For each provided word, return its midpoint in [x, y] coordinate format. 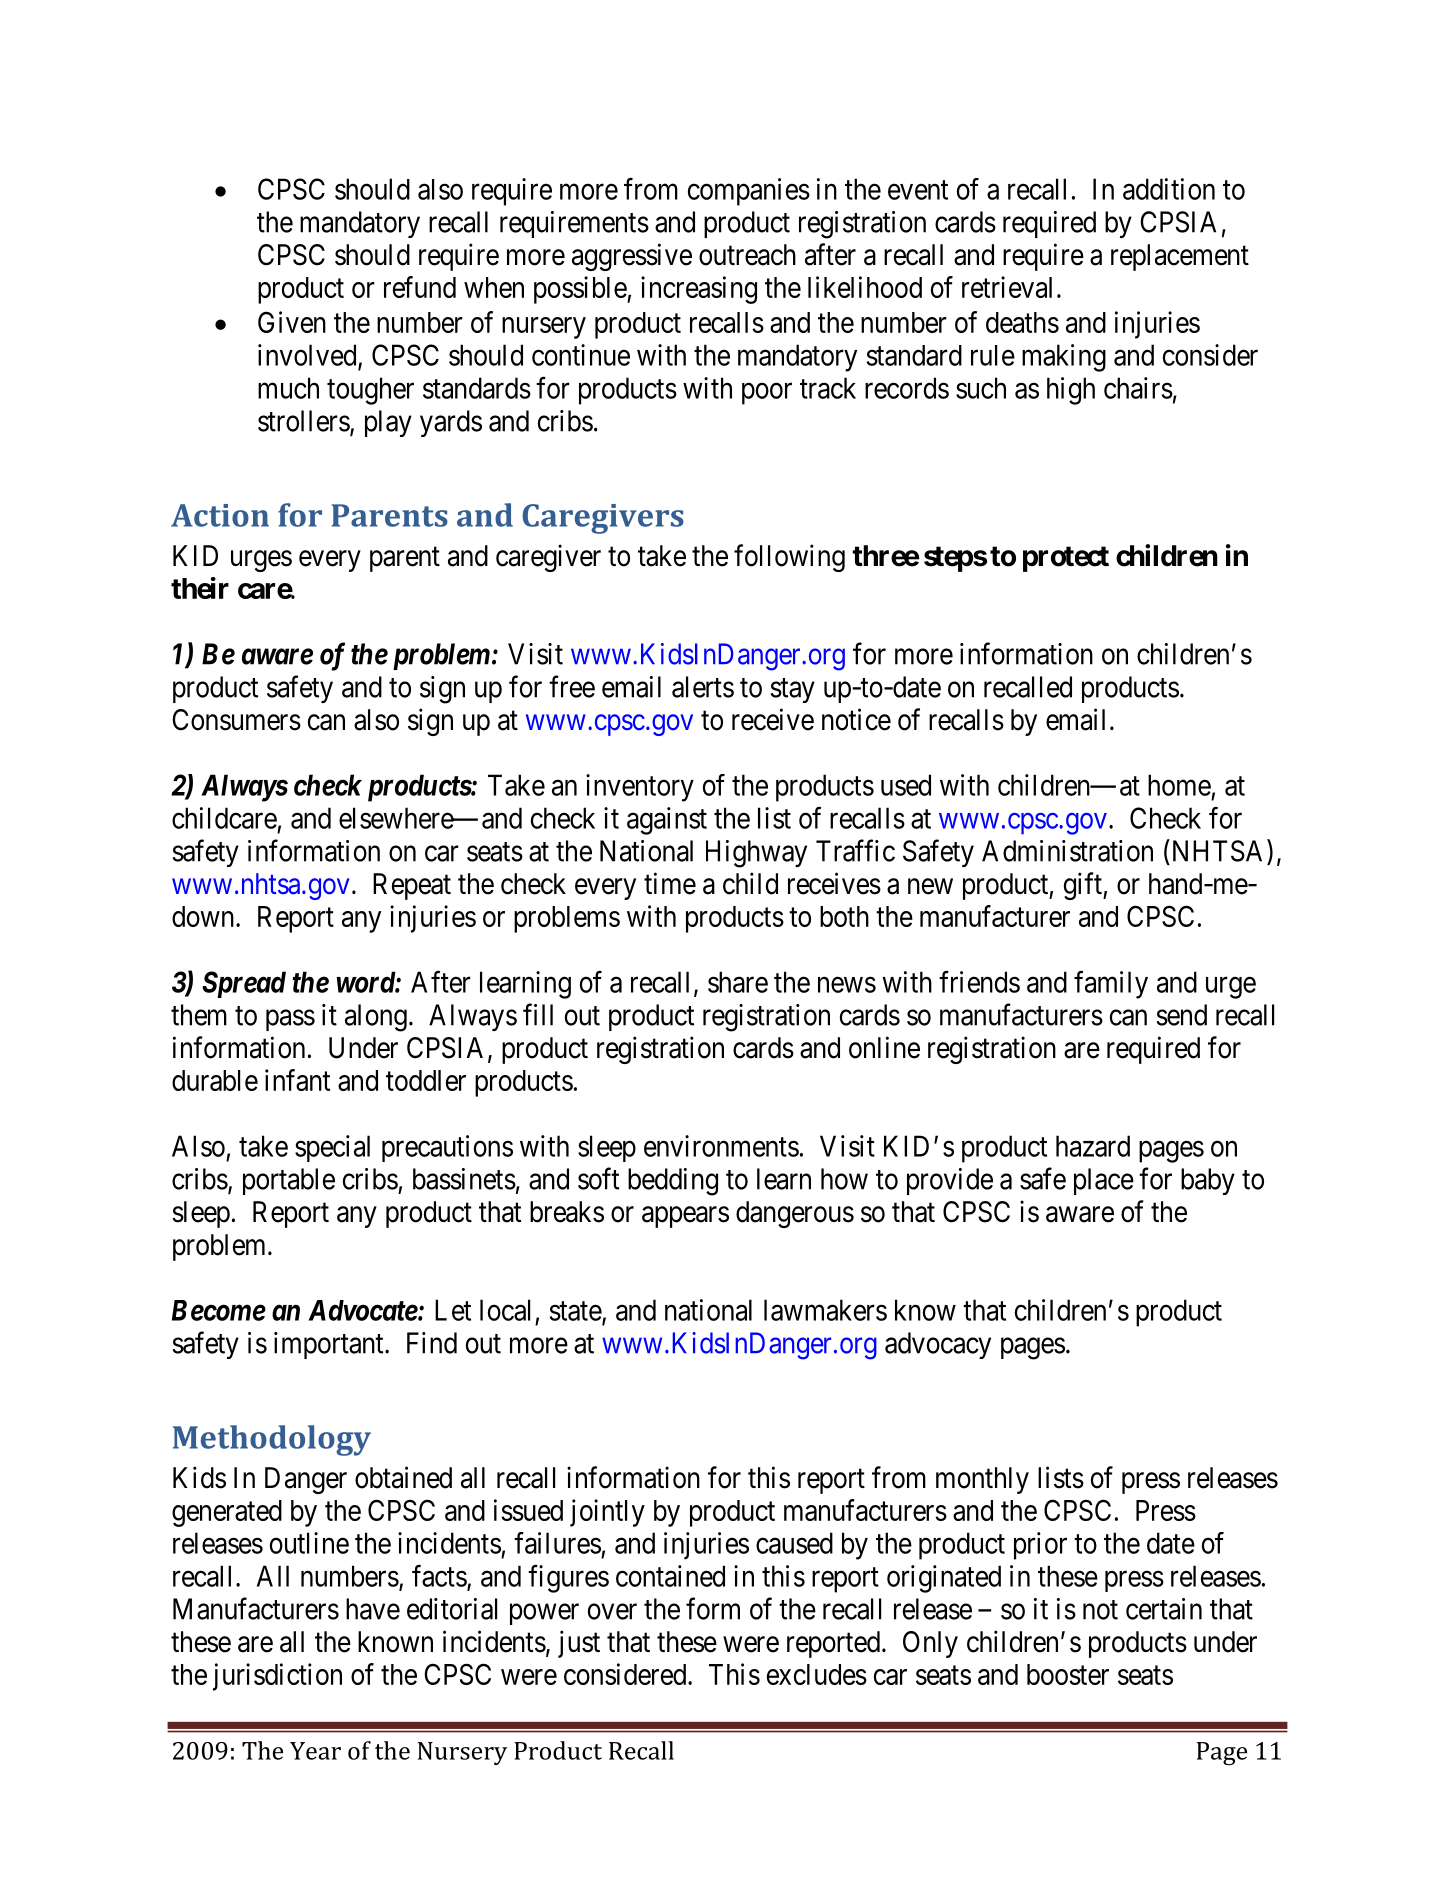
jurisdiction [277, 1677]
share [738, 982]
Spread [244, 984]
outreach [747, 255]
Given [292, 322]
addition [1169, 189]
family [1111, 985]
